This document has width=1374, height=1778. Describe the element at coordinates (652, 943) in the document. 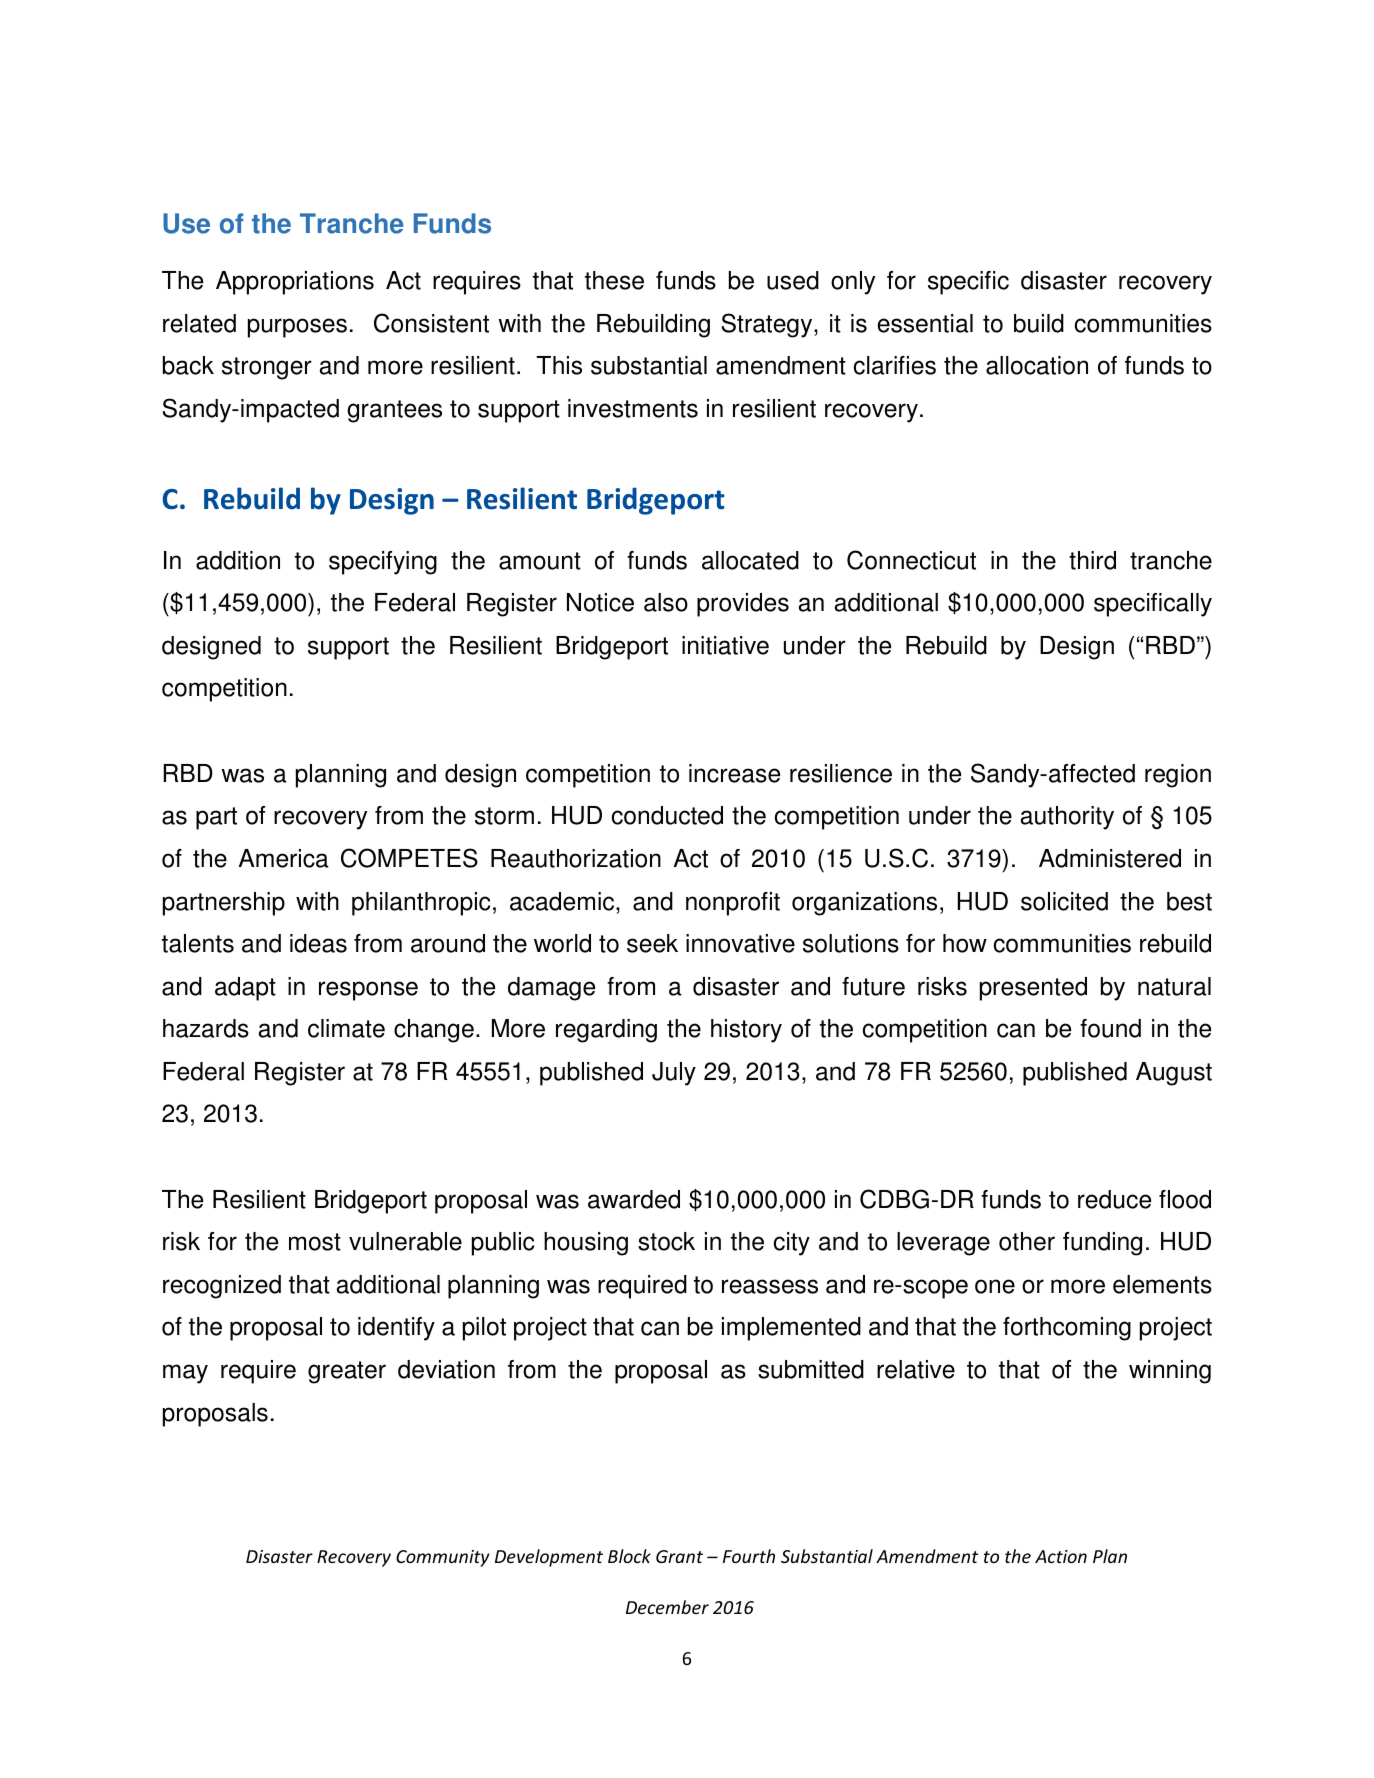

I see `seek` at that location.
